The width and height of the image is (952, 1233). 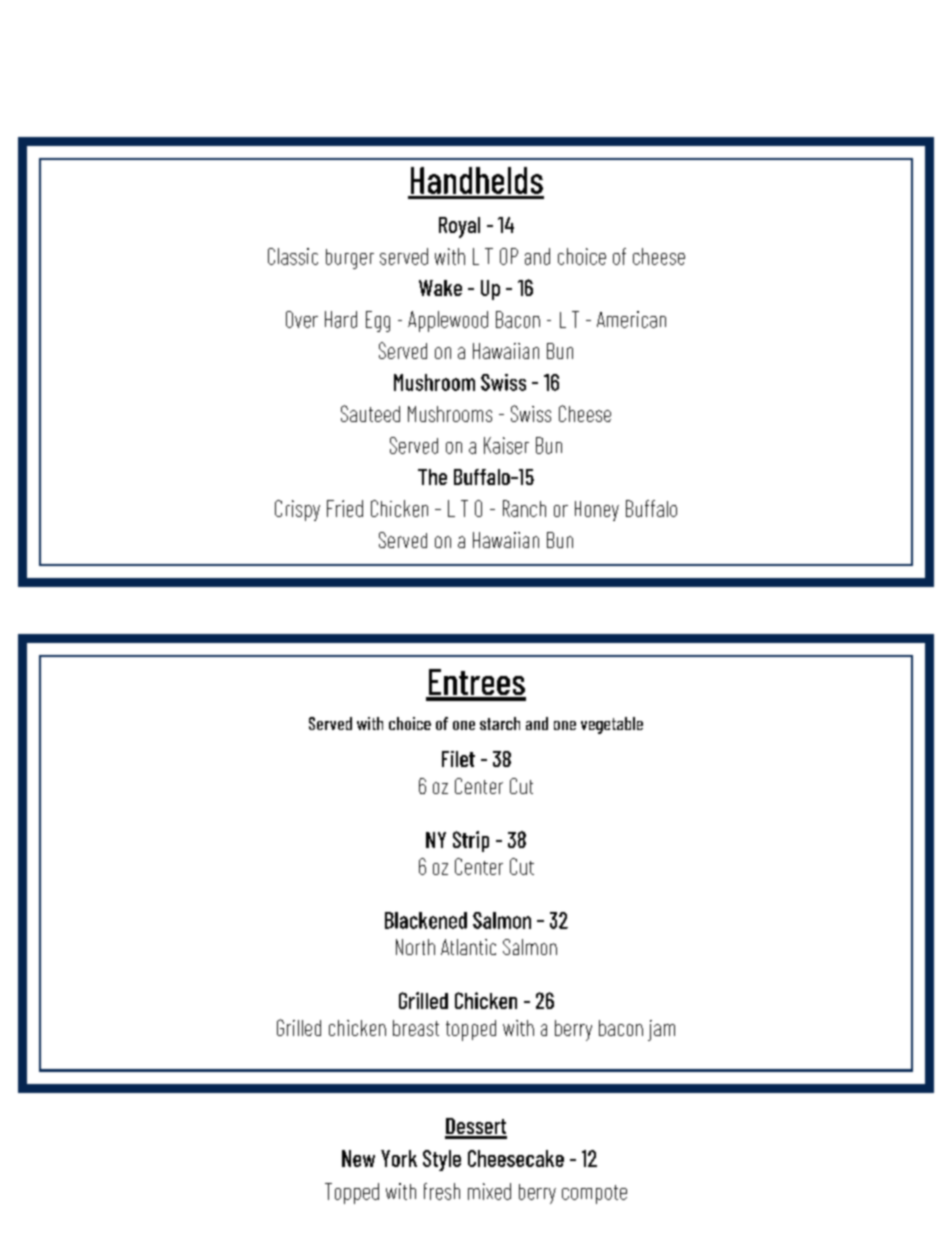 I want to click on jam, so click(x=661, y=1030).
